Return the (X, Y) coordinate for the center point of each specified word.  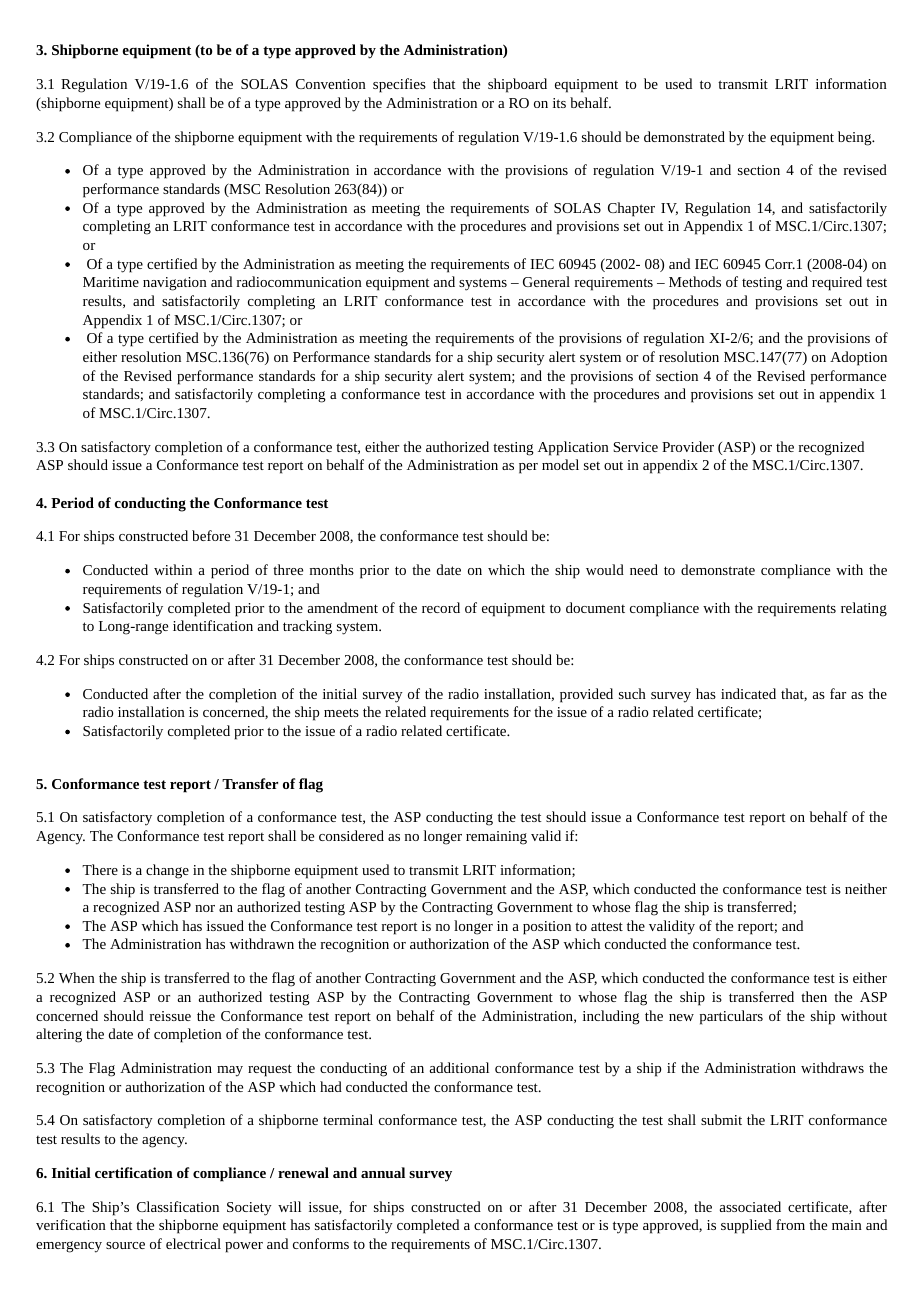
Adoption (858, 358)
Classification (178, 1206)
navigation (175, 284)
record (441, 607)
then (814, 996)
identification (213, 625)
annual (383, 1172)
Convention (331, 84)
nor (205, 908)
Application (573, 448)
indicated (748, 693)
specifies (399, 85)
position (547, 928)
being (855, 138)
